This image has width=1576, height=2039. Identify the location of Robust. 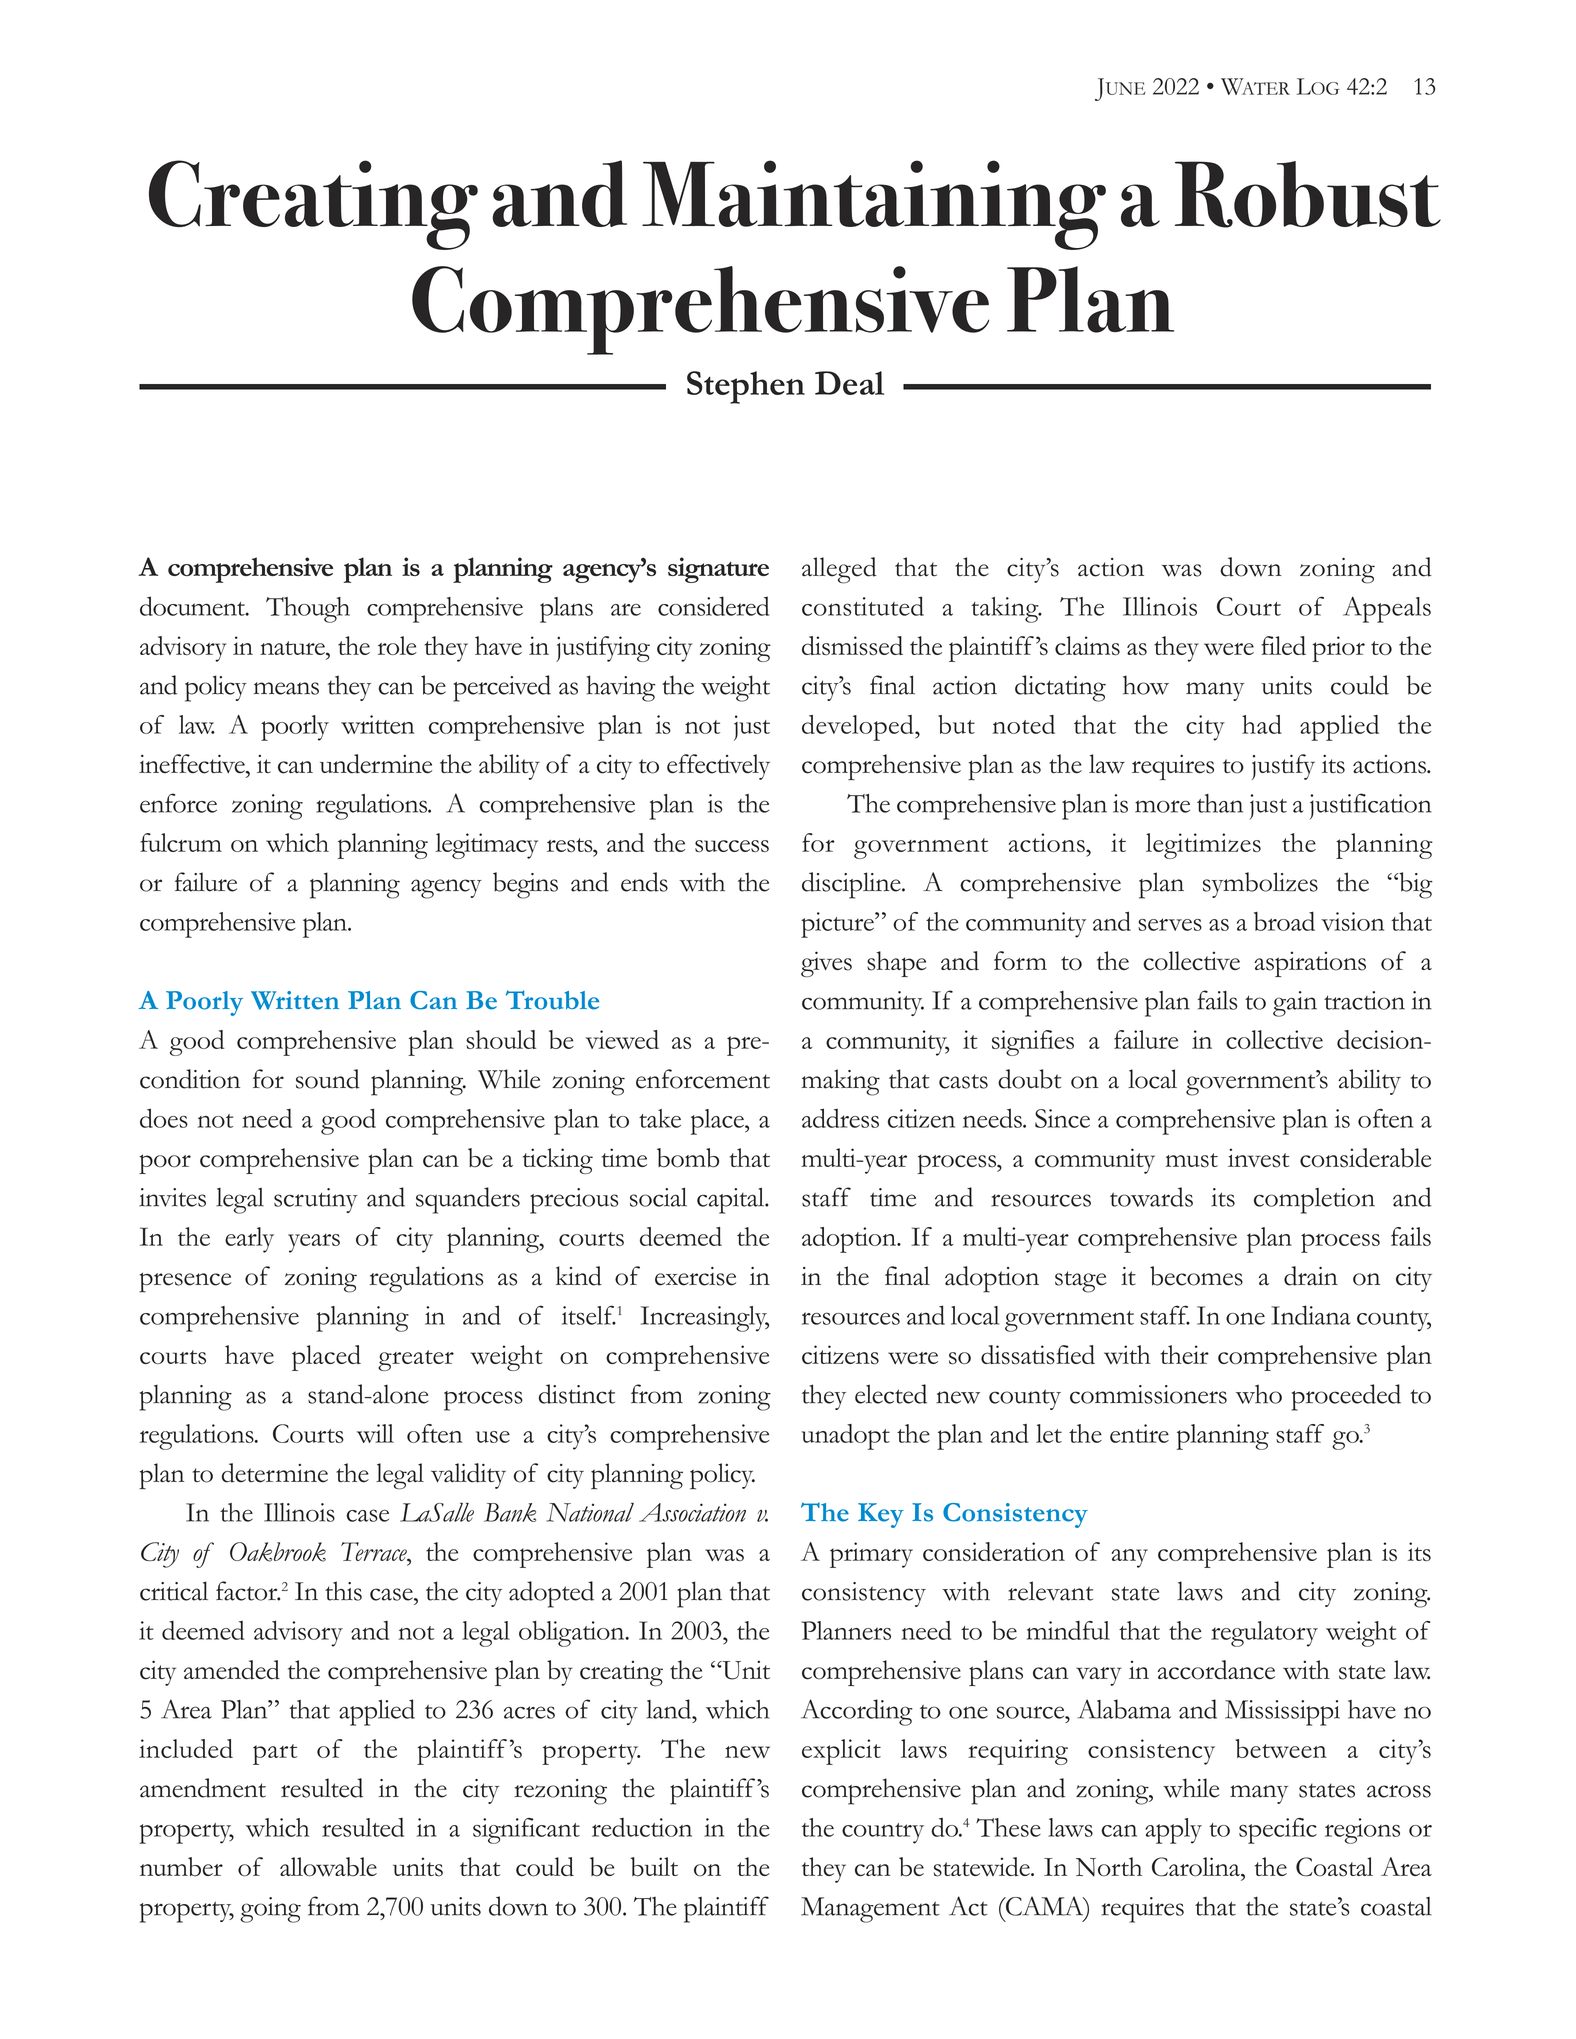
(1308, 194).
